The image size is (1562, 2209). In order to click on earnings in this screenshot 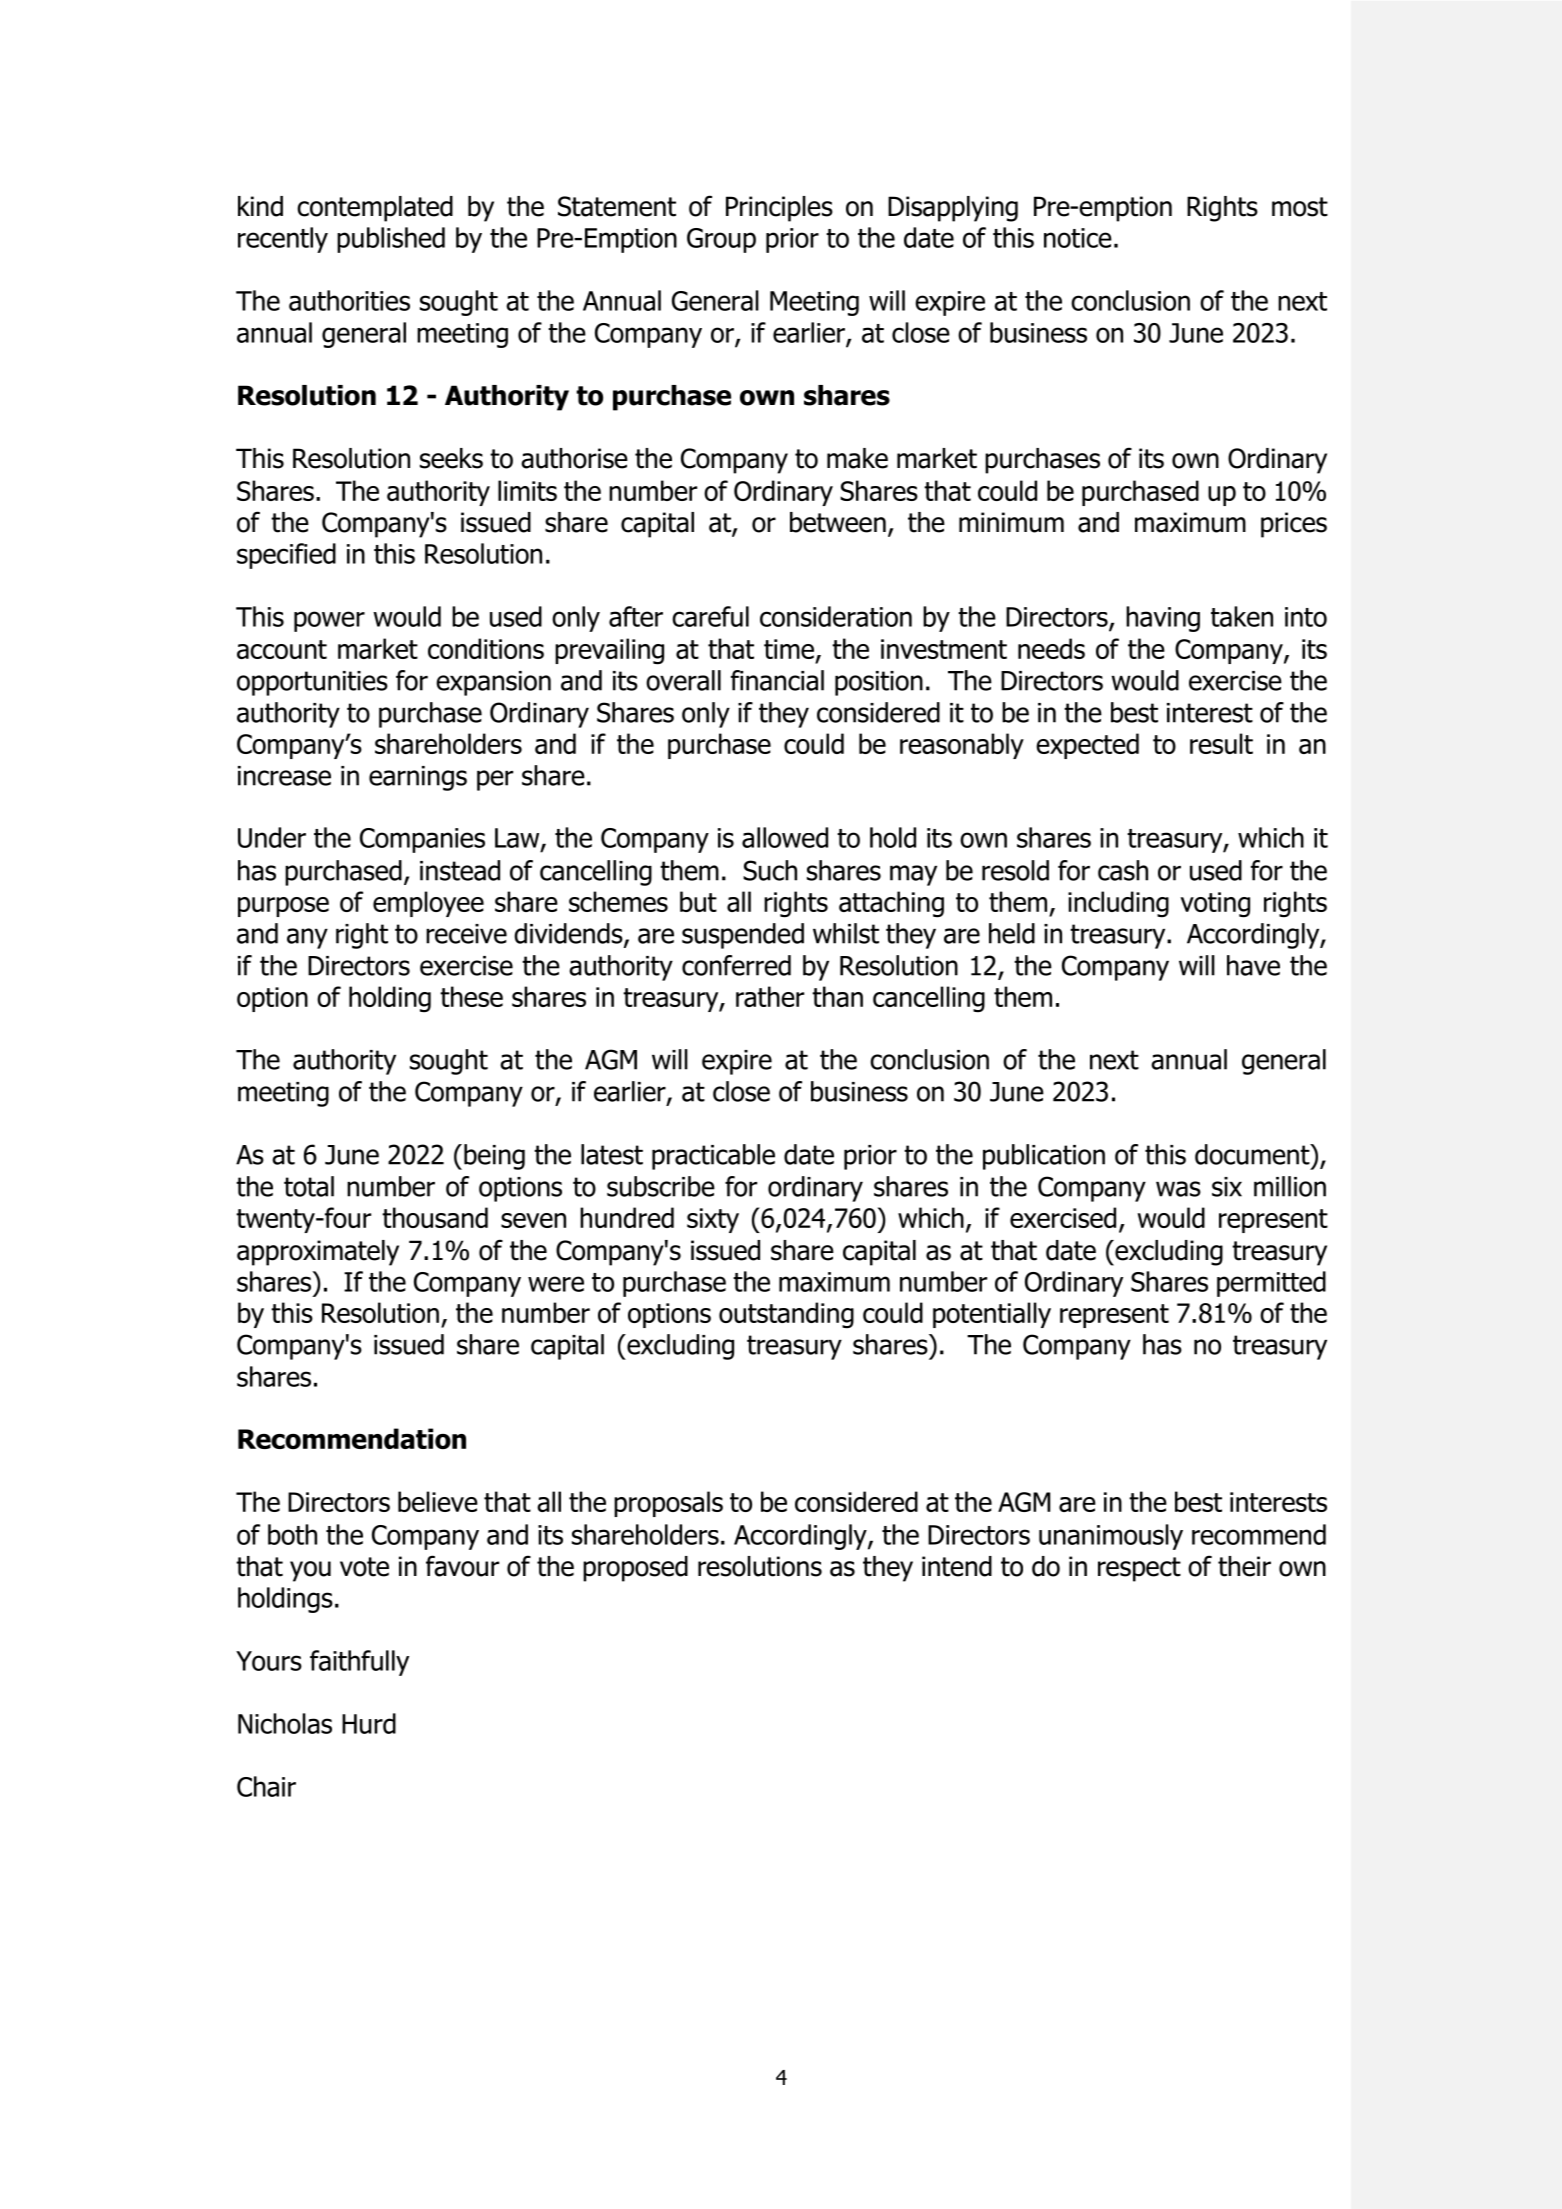, I will do `click(418, 778)`.
